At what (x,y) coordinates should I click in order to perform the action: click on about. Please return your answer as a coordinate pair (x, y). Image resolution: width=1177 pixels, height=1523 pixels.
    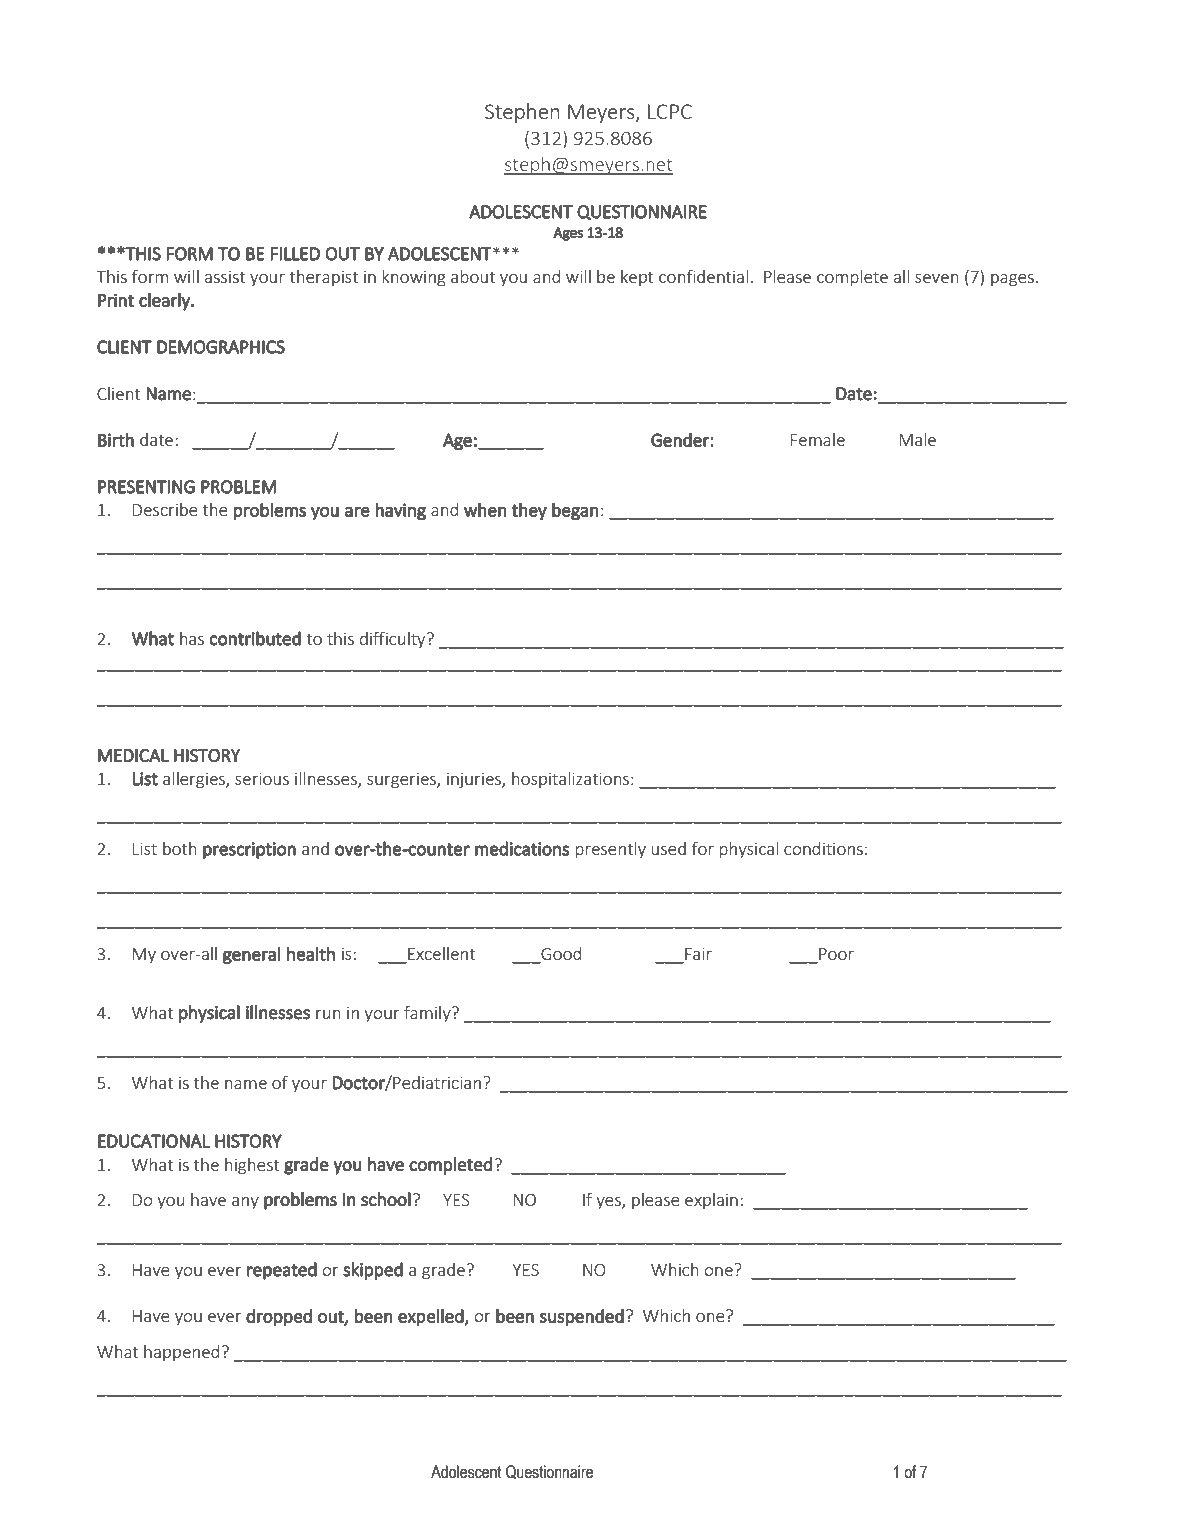
    Looking at the image, I should click on (473, 276).
